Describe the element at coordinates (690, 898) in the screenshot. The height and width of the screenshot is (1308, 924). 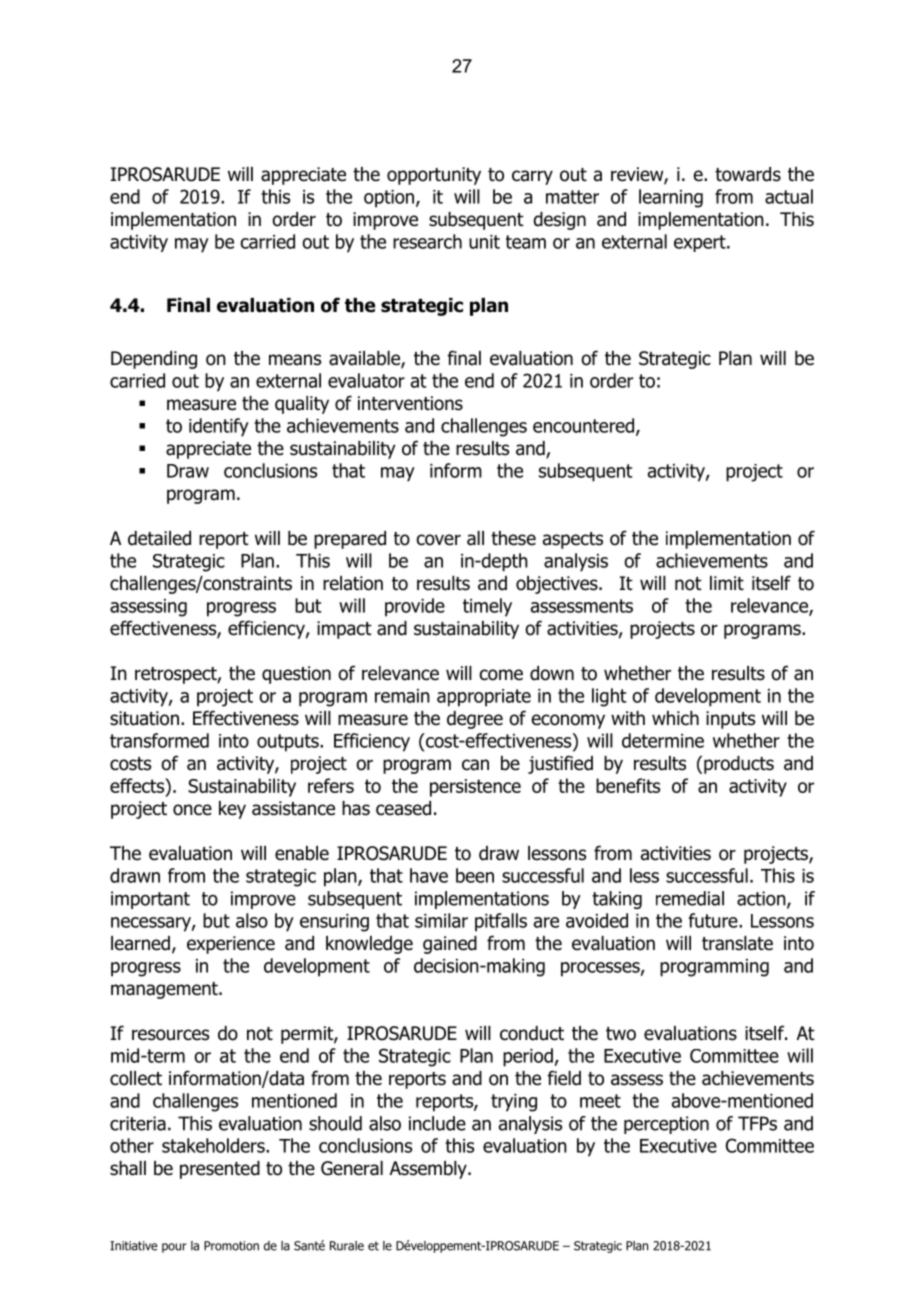
I see `remedial` at that location.
